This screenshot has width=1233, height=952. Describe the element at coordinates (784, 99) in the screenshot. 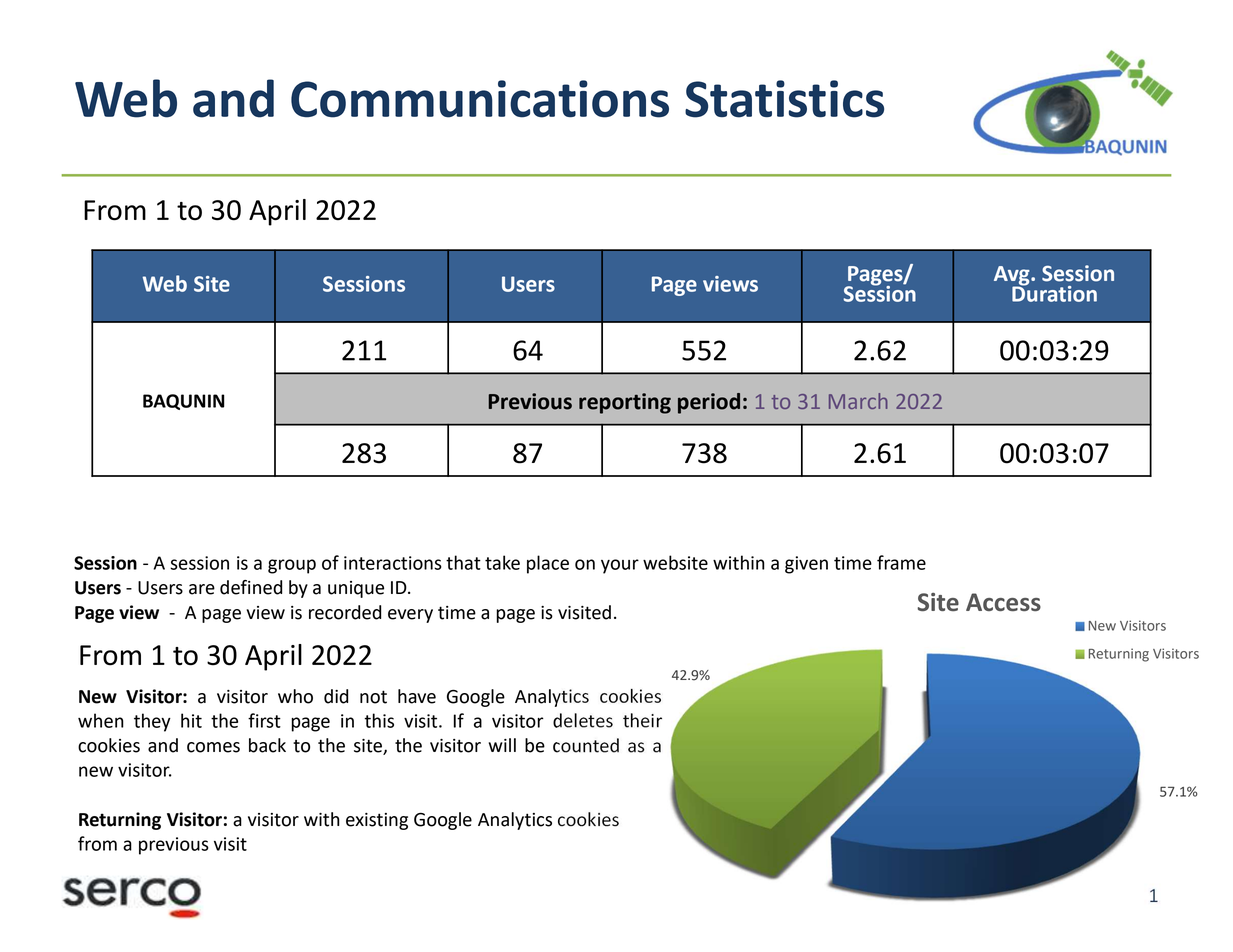

I see `Statistics` at that location.
